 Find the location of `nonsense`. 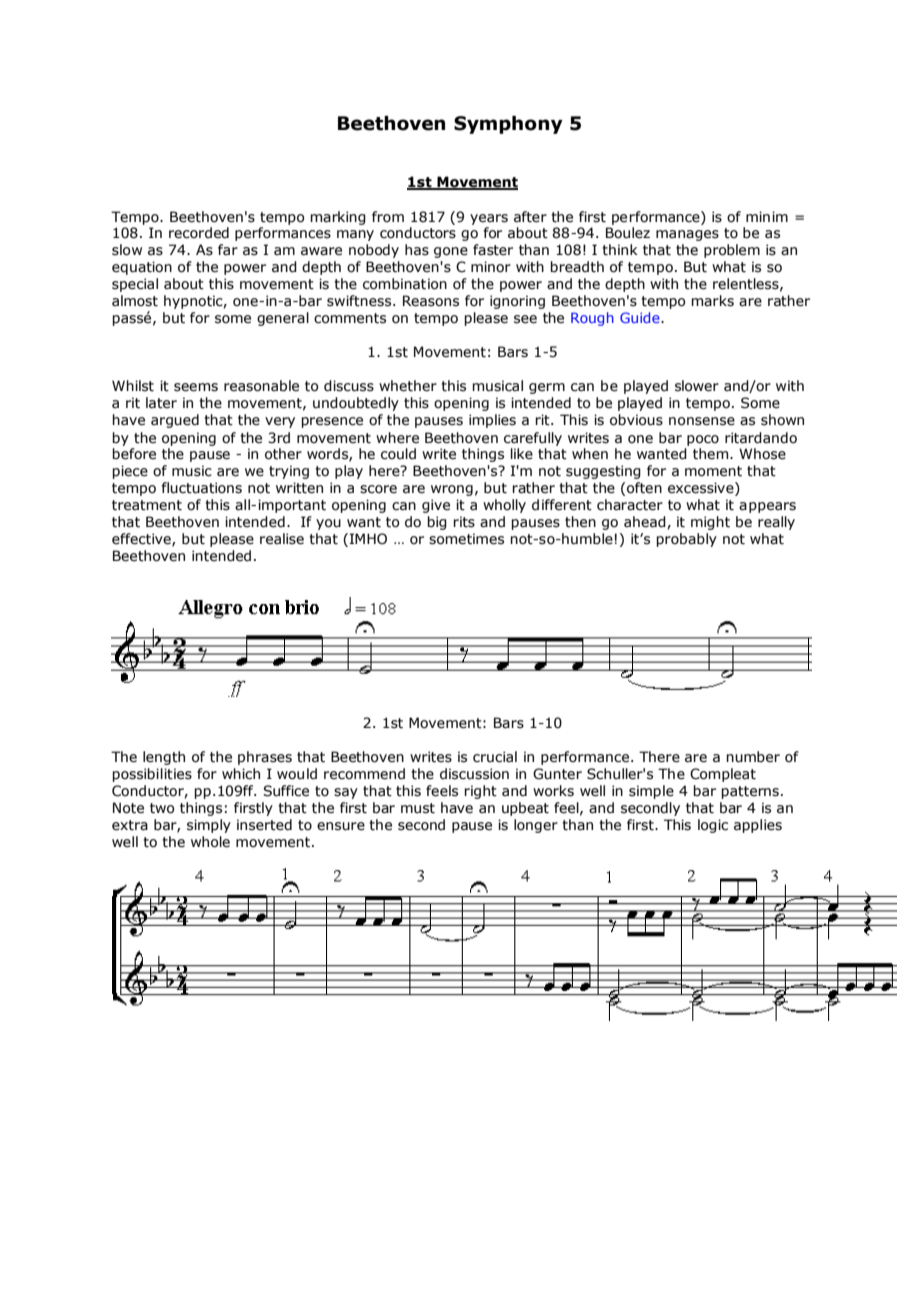

nonsense is located at coordinates (702, 421).
